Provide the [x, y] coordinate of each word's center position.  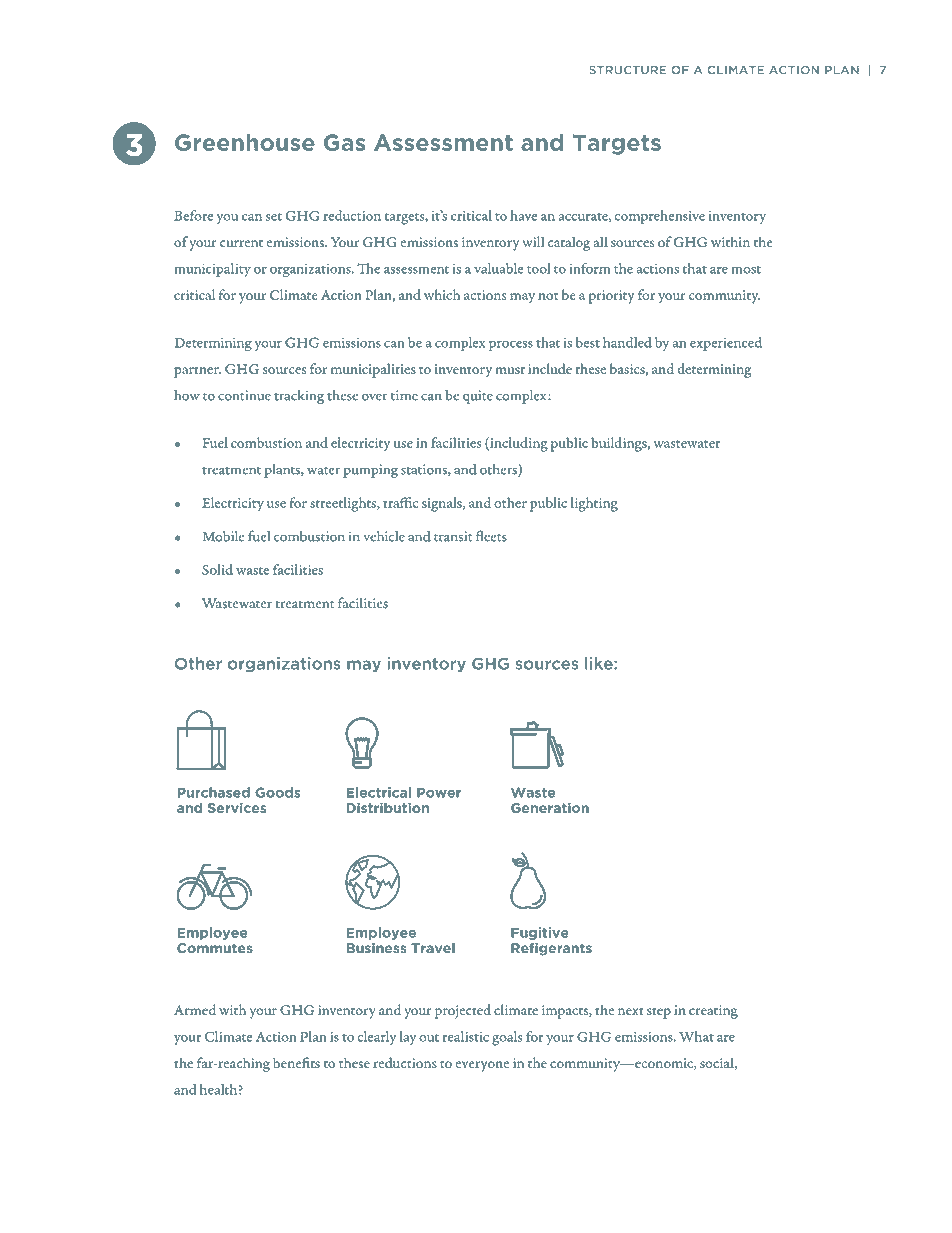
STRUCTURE [627, 70]
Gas [344, 142]
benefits [296, 1063]
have [523, 215]
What [696, 1036]
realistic [465, 1036]
